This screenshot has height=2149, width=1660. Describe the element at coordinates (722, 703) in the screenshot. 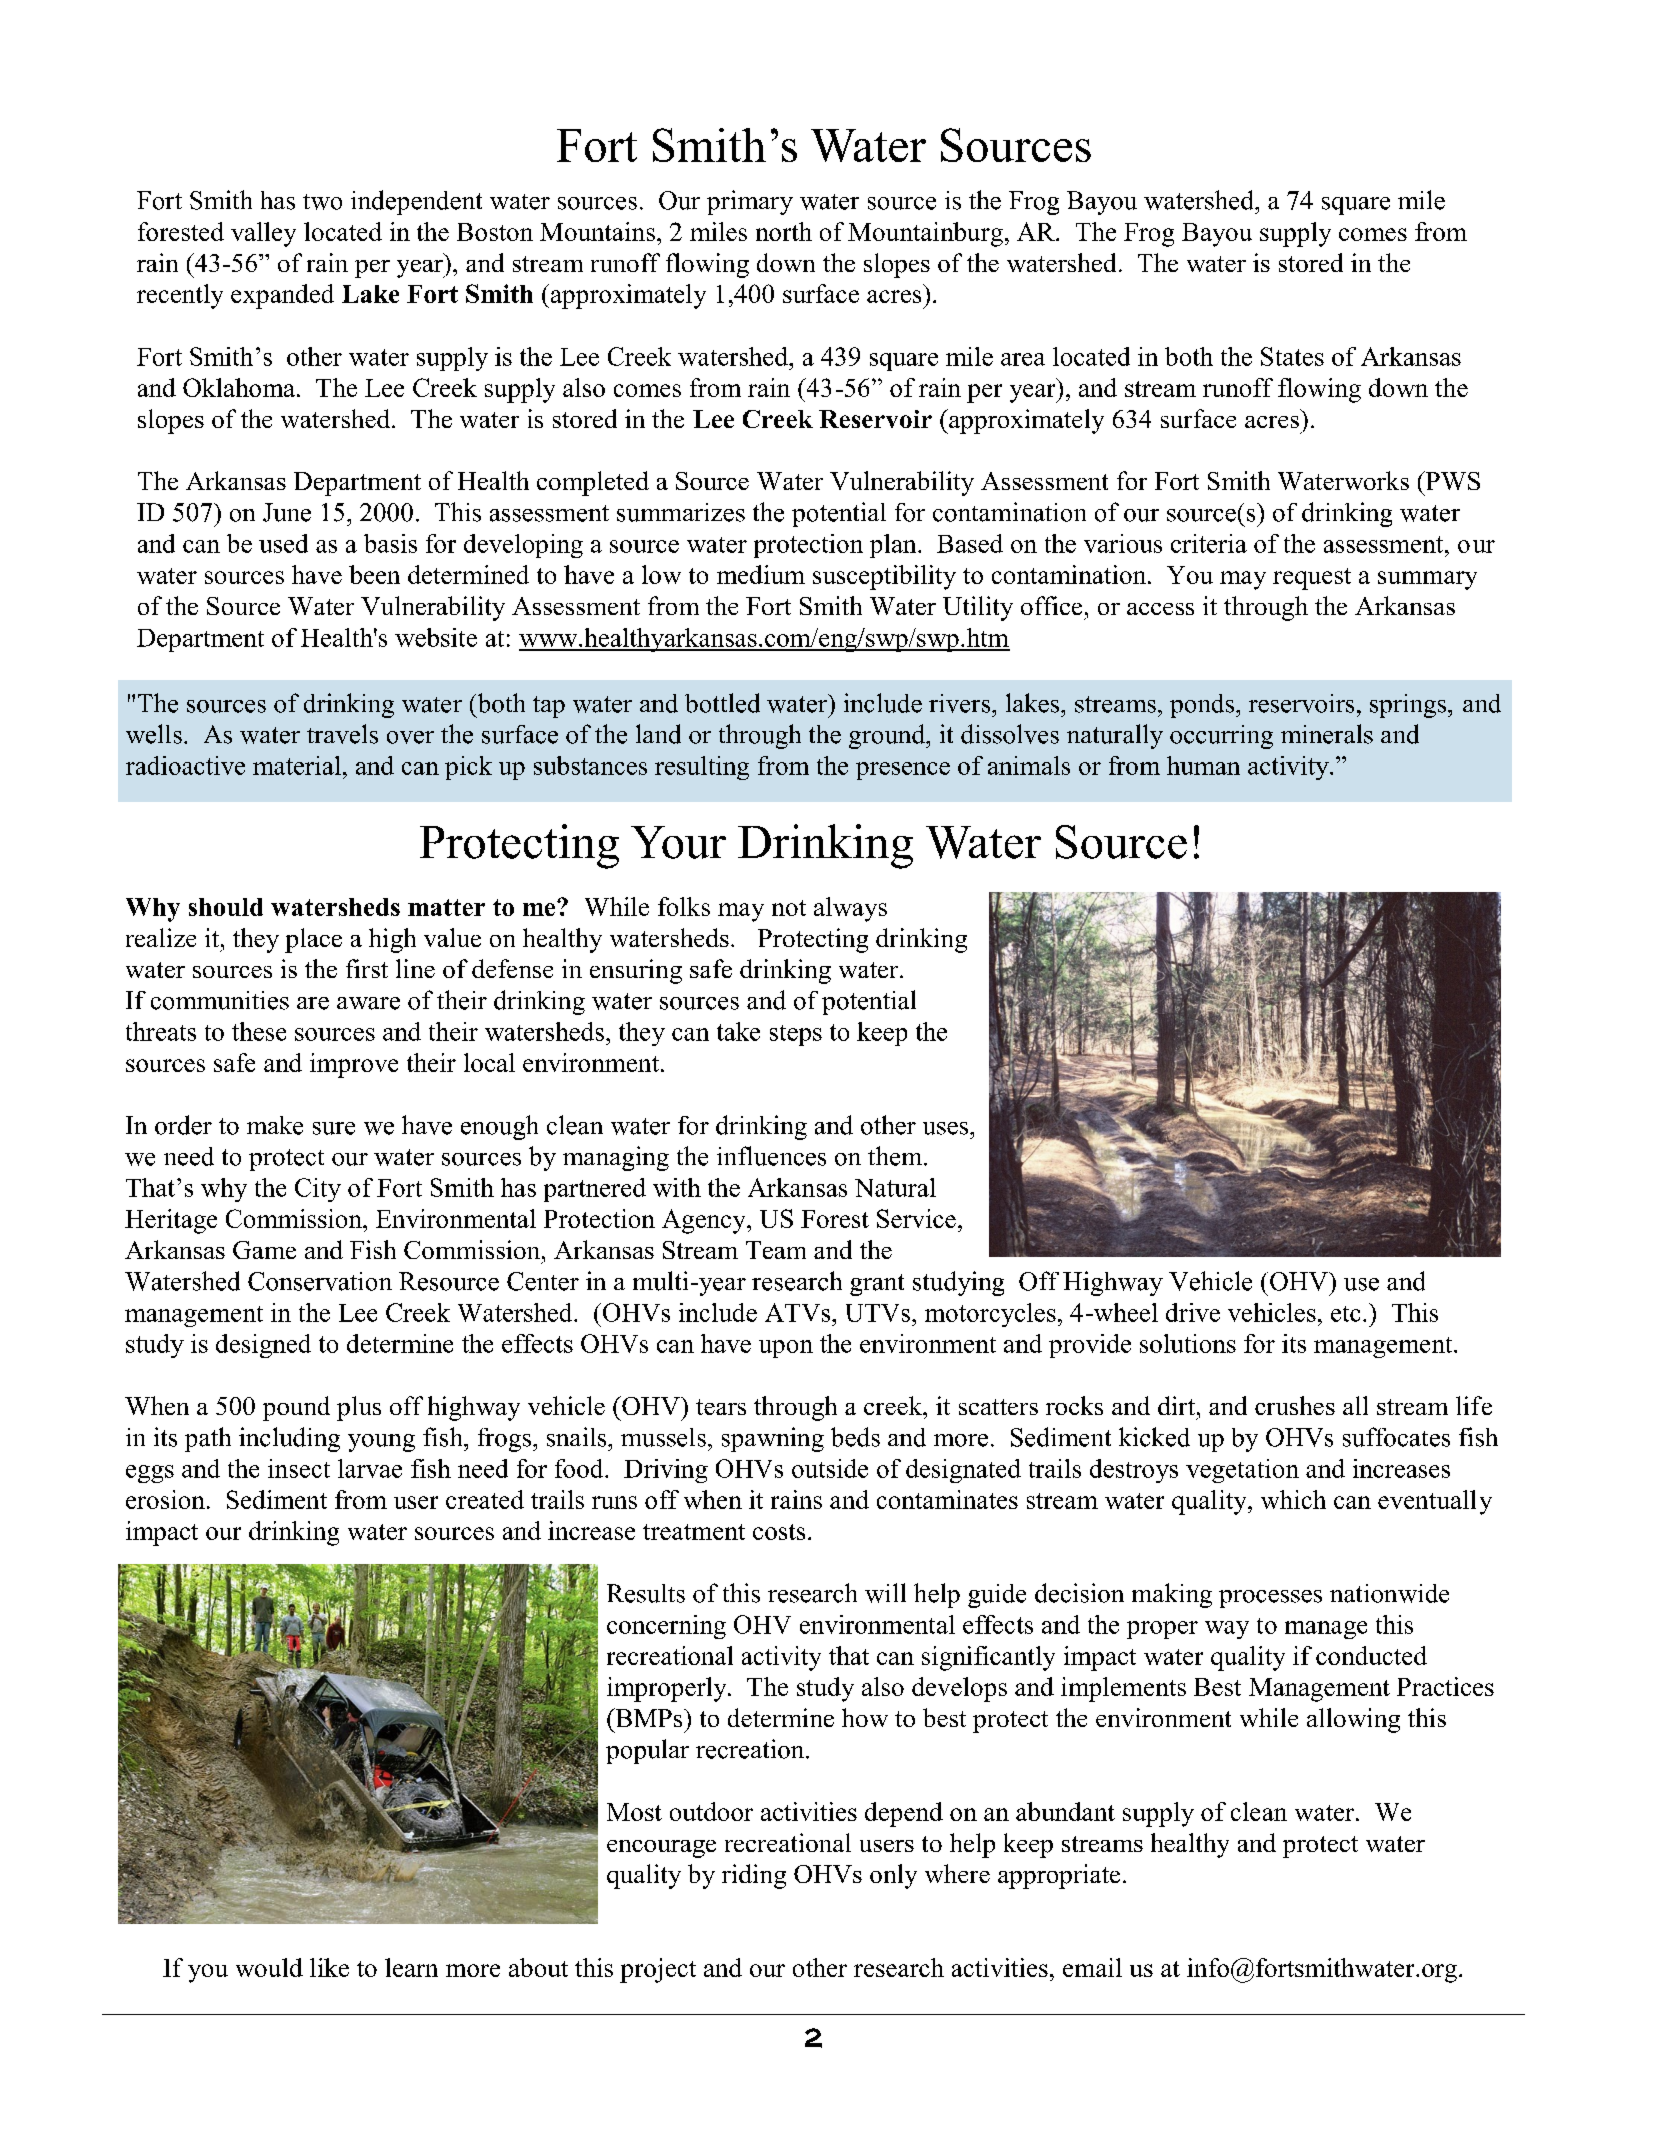

I see `bottled` at that location.
